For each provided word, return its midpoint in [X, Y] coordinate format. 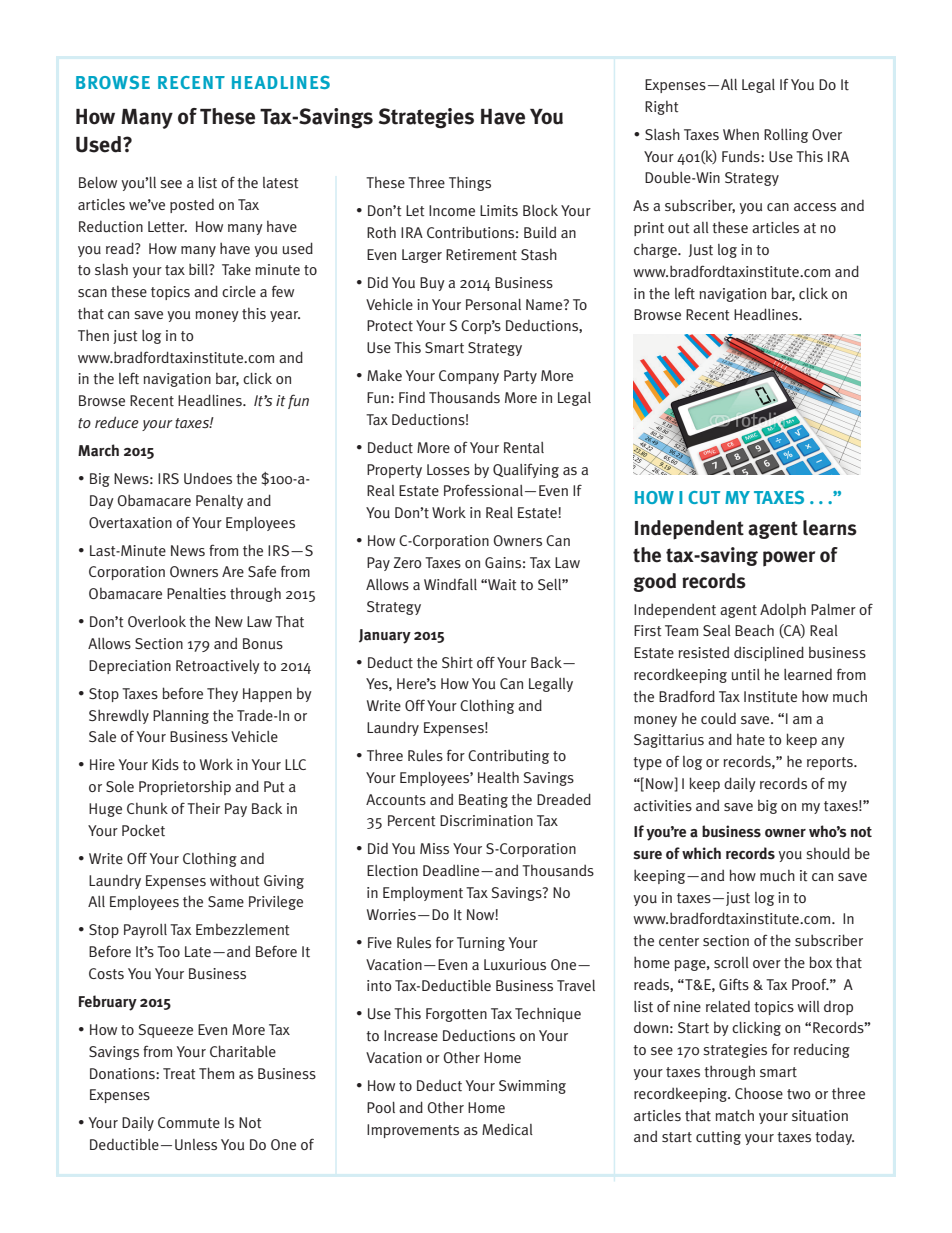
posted [192, 205]
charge [656, 250]
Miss [434, 848]
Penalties [196, 593]
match [734, 1115]
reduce [117, 422]
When [741, 134]
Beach [754, 630]
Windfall [450, 584]
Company [469, 377]
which [701, 853]
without [234, 880]
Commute [189, 1123]
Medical [507, 1129]
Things [470, 183]
